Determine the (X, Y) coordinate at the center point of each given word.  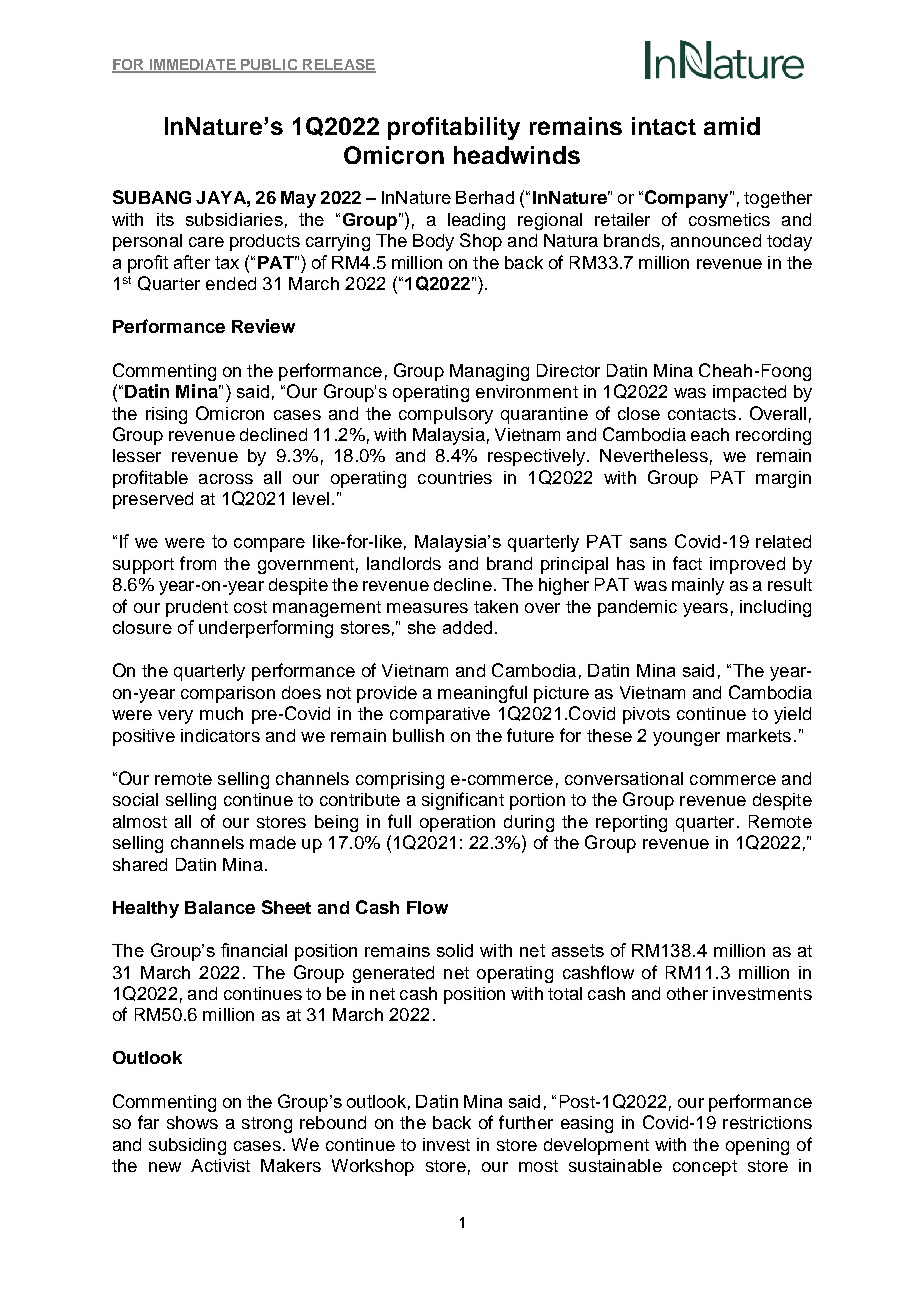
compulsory (446, 415)
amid (732, 126)
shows (192, 1122)
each (710, 434)
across (226, 479)
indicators (220, 735)
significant (463, 801)
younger (686, 739)
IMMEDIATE (192, 65)
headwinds (517, 155)
